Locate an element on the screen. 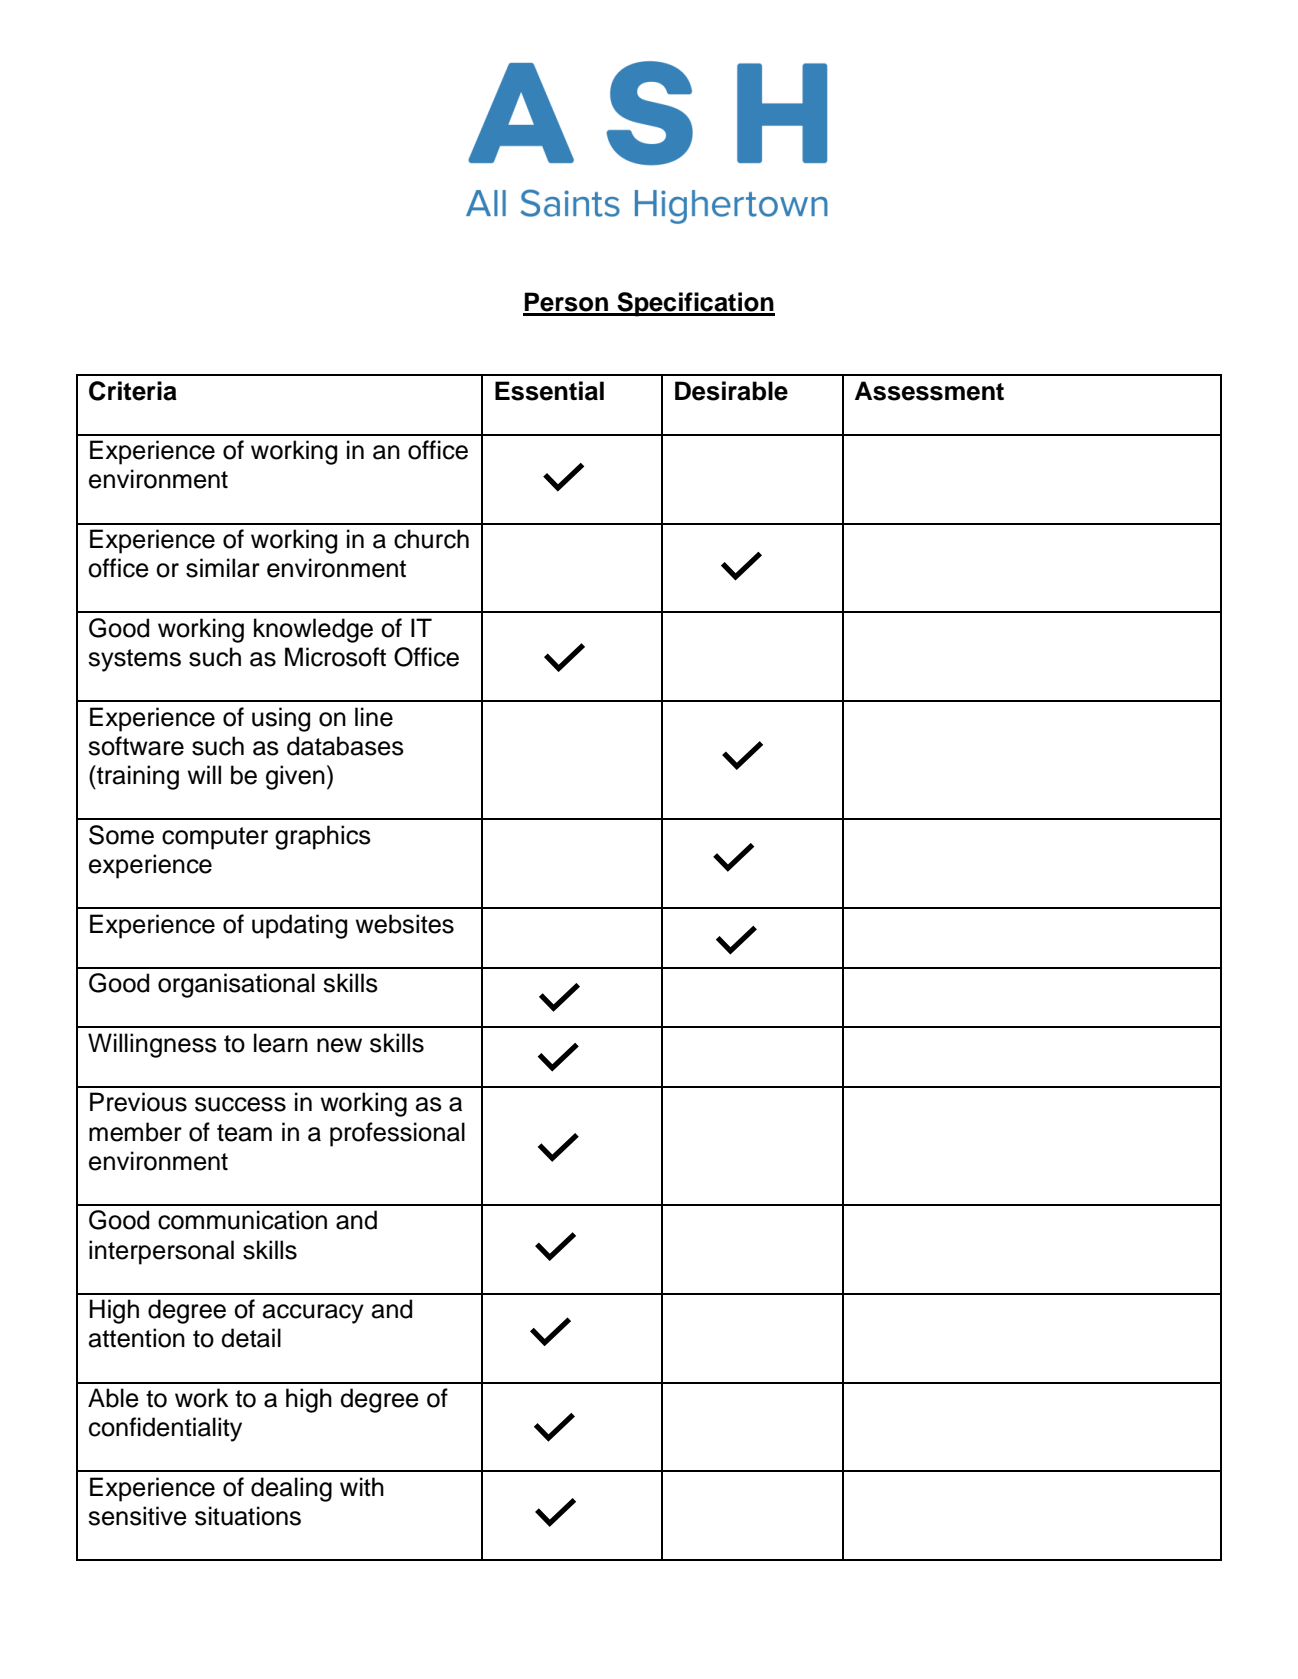  church is located at coordinates (431, 539).
